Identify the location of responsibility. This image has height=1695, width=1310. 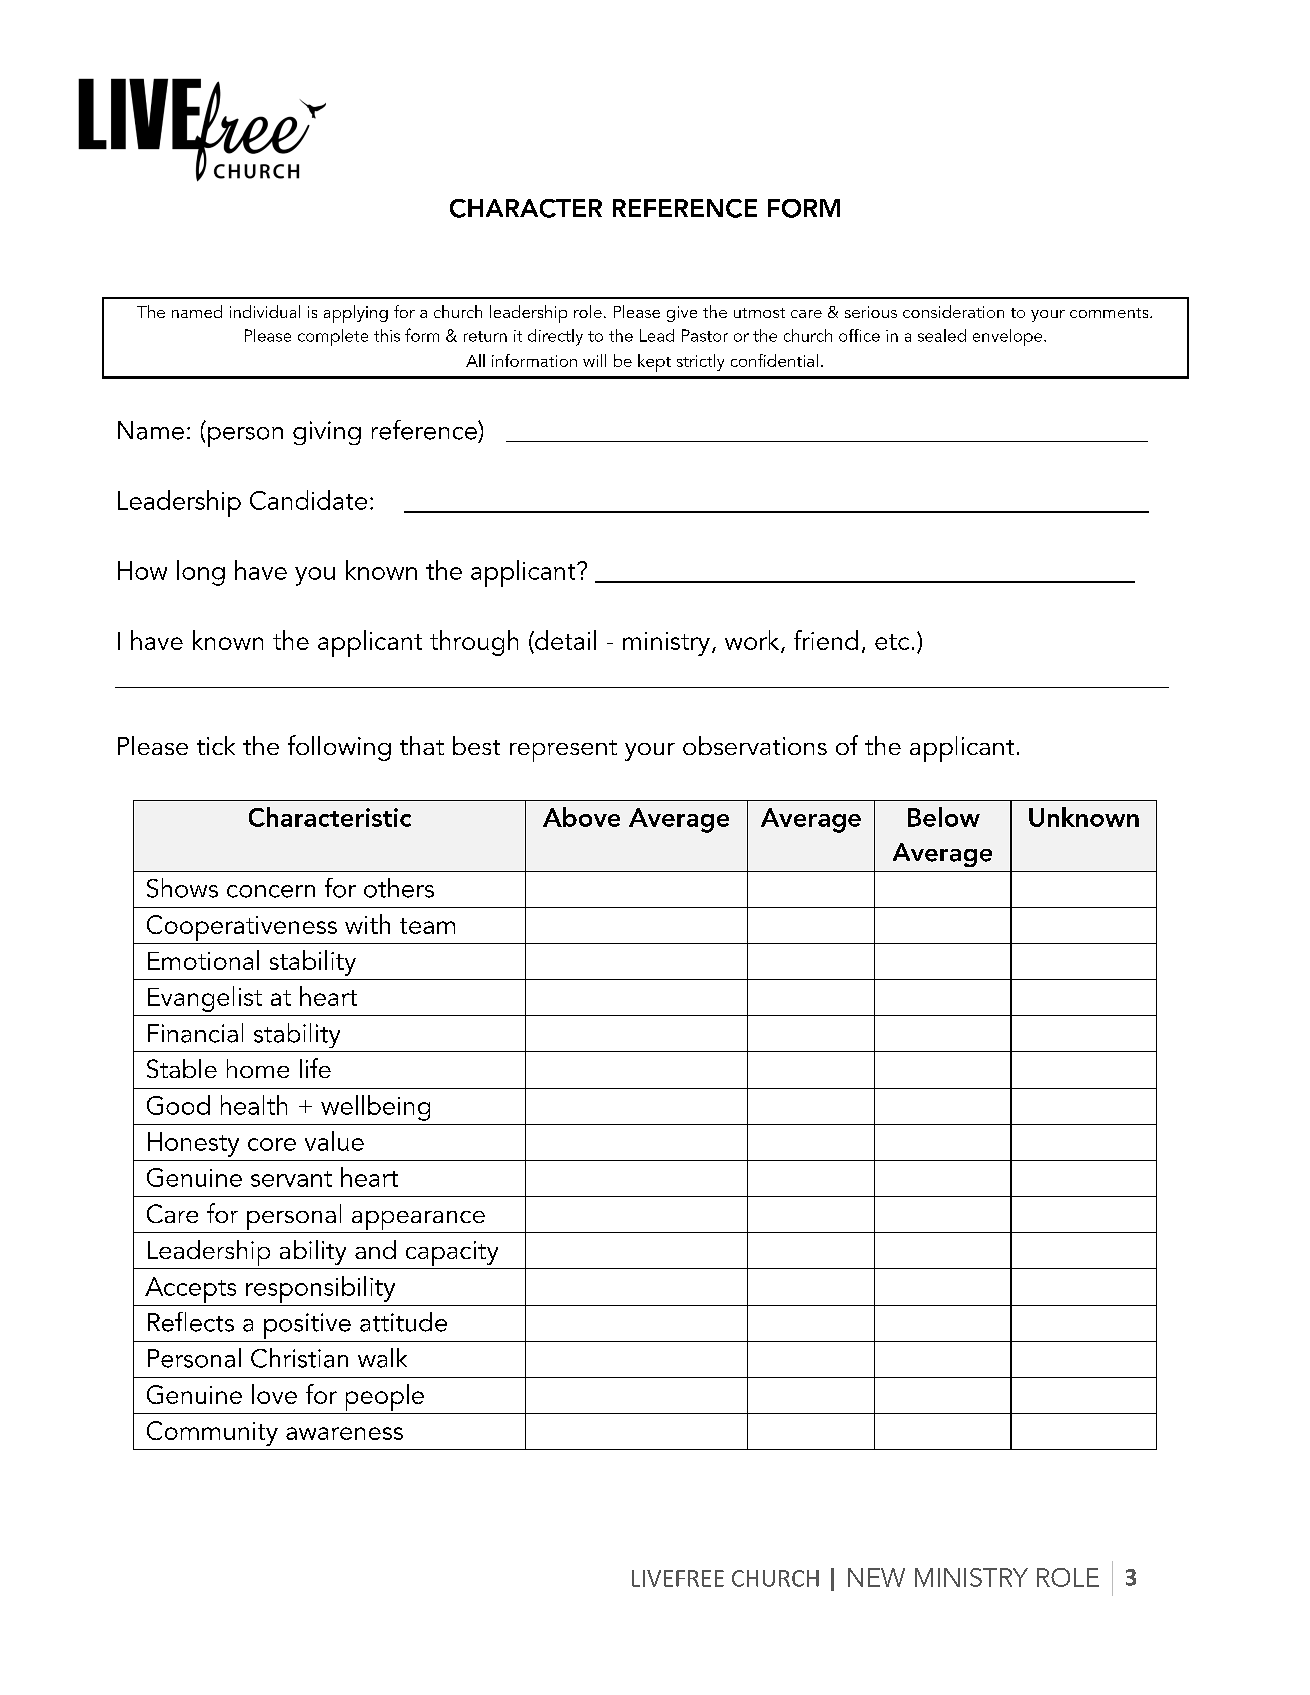
(320, 1289).
